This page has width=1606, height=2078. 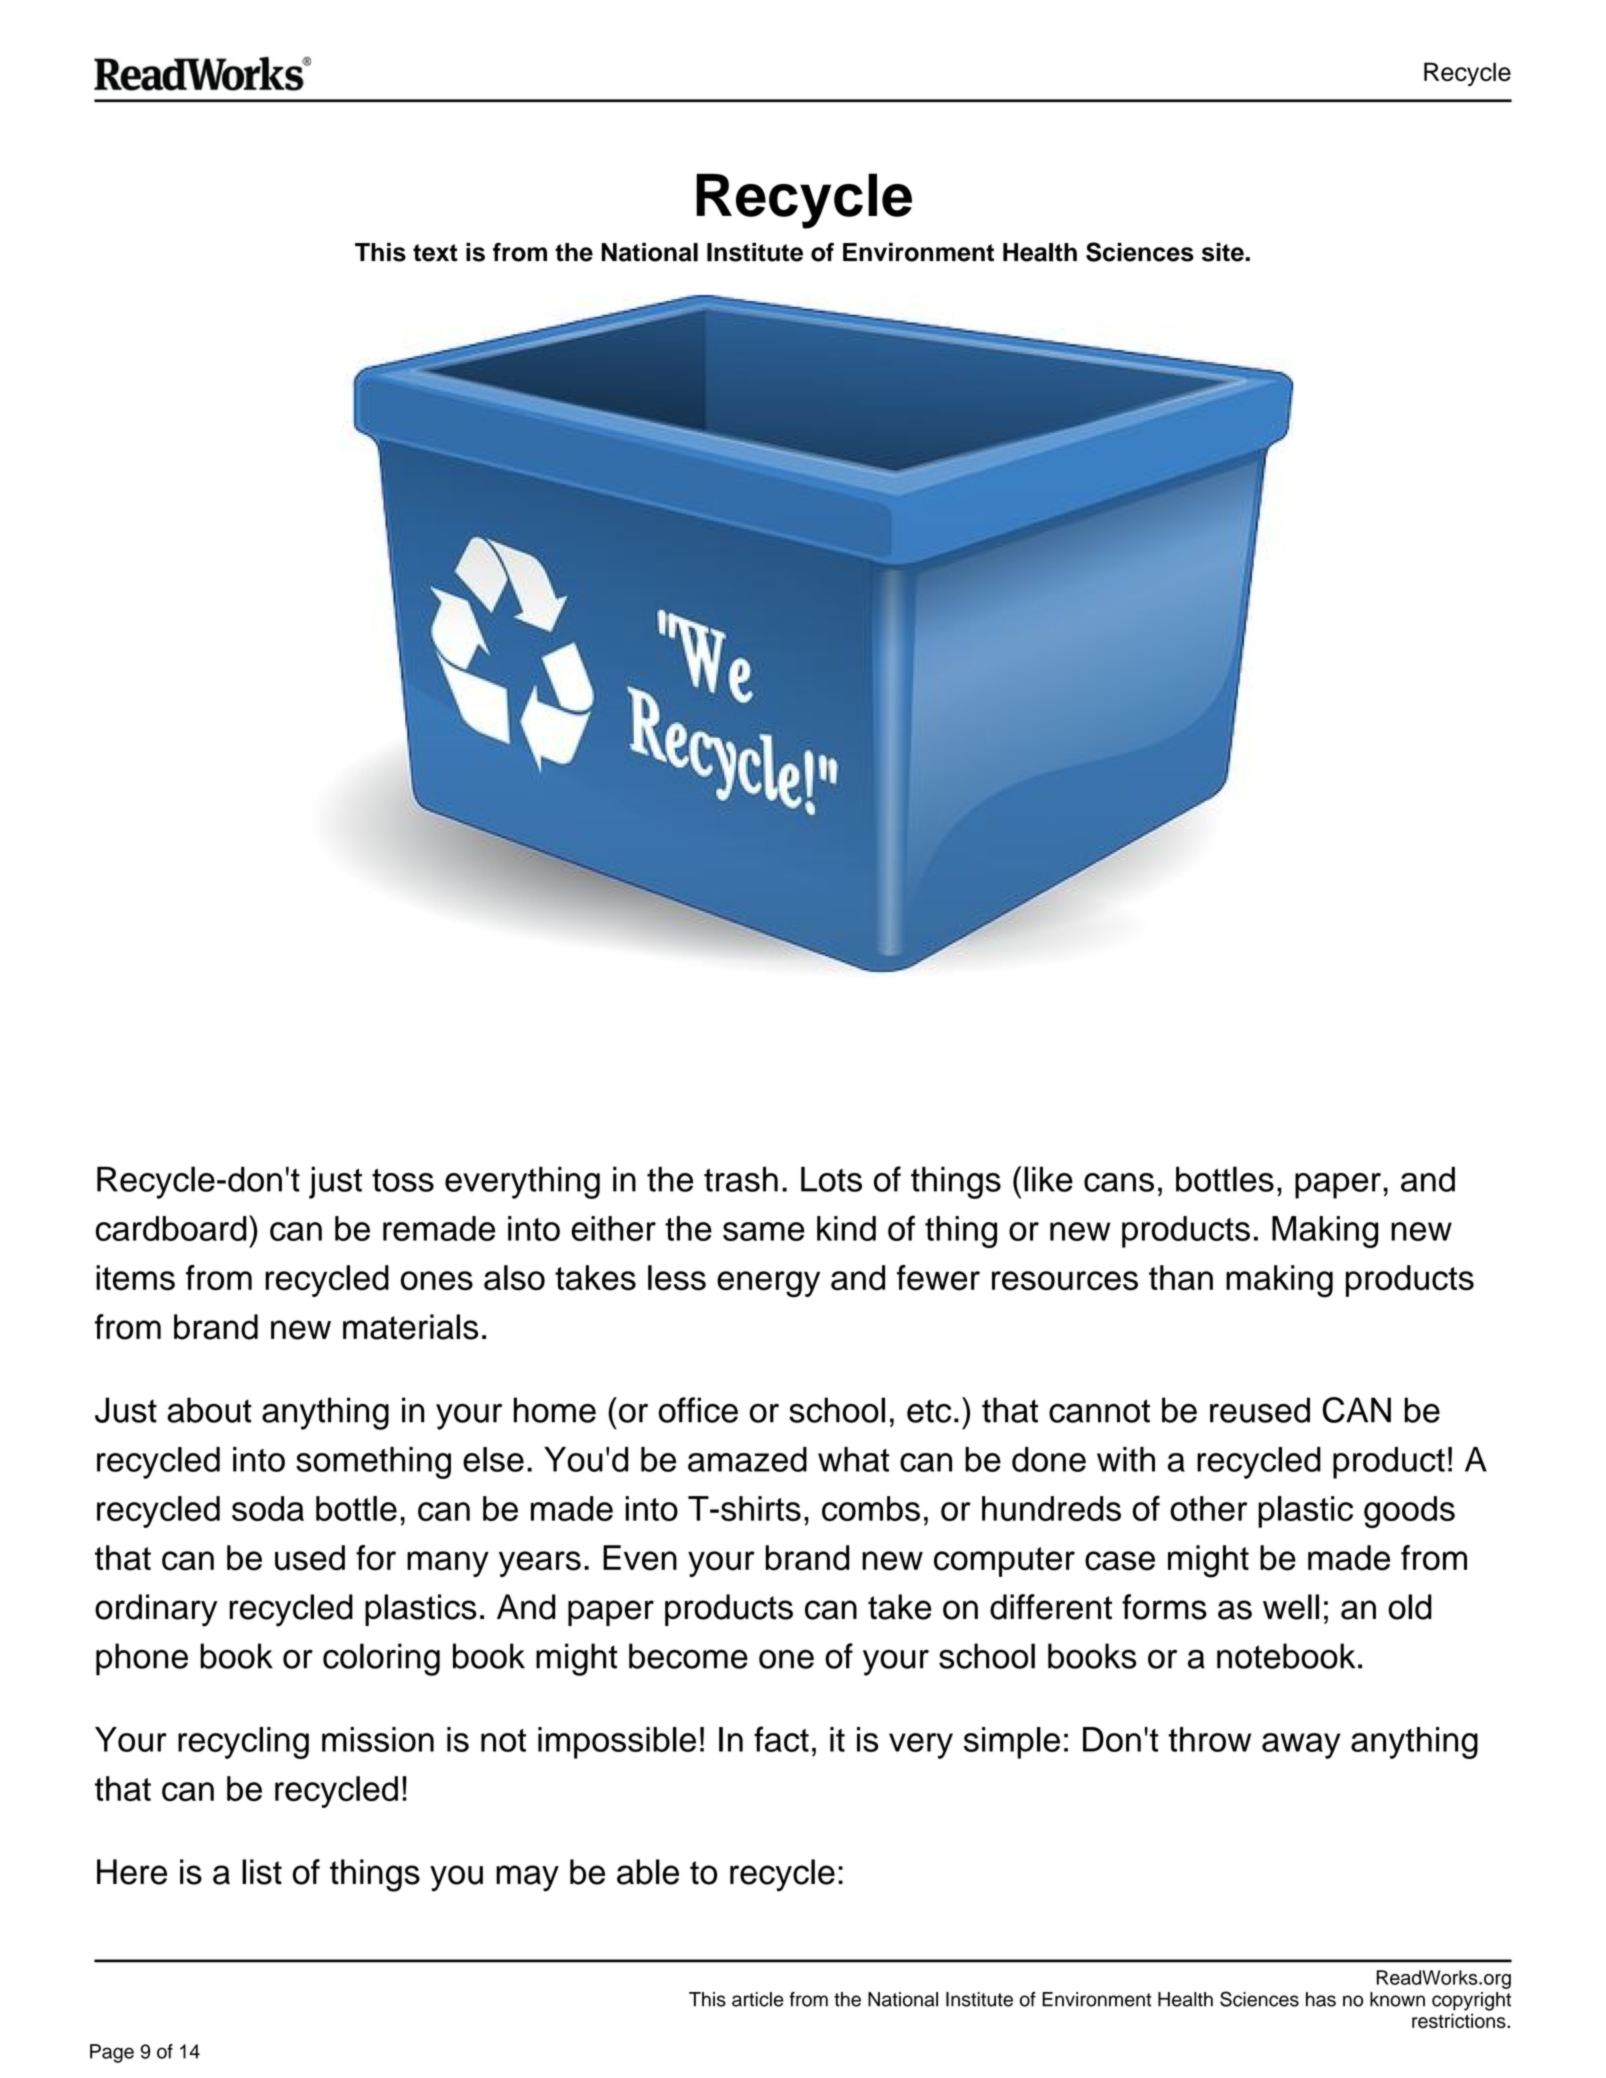 I want to click on Lots, so click(x=831, y=1179).
